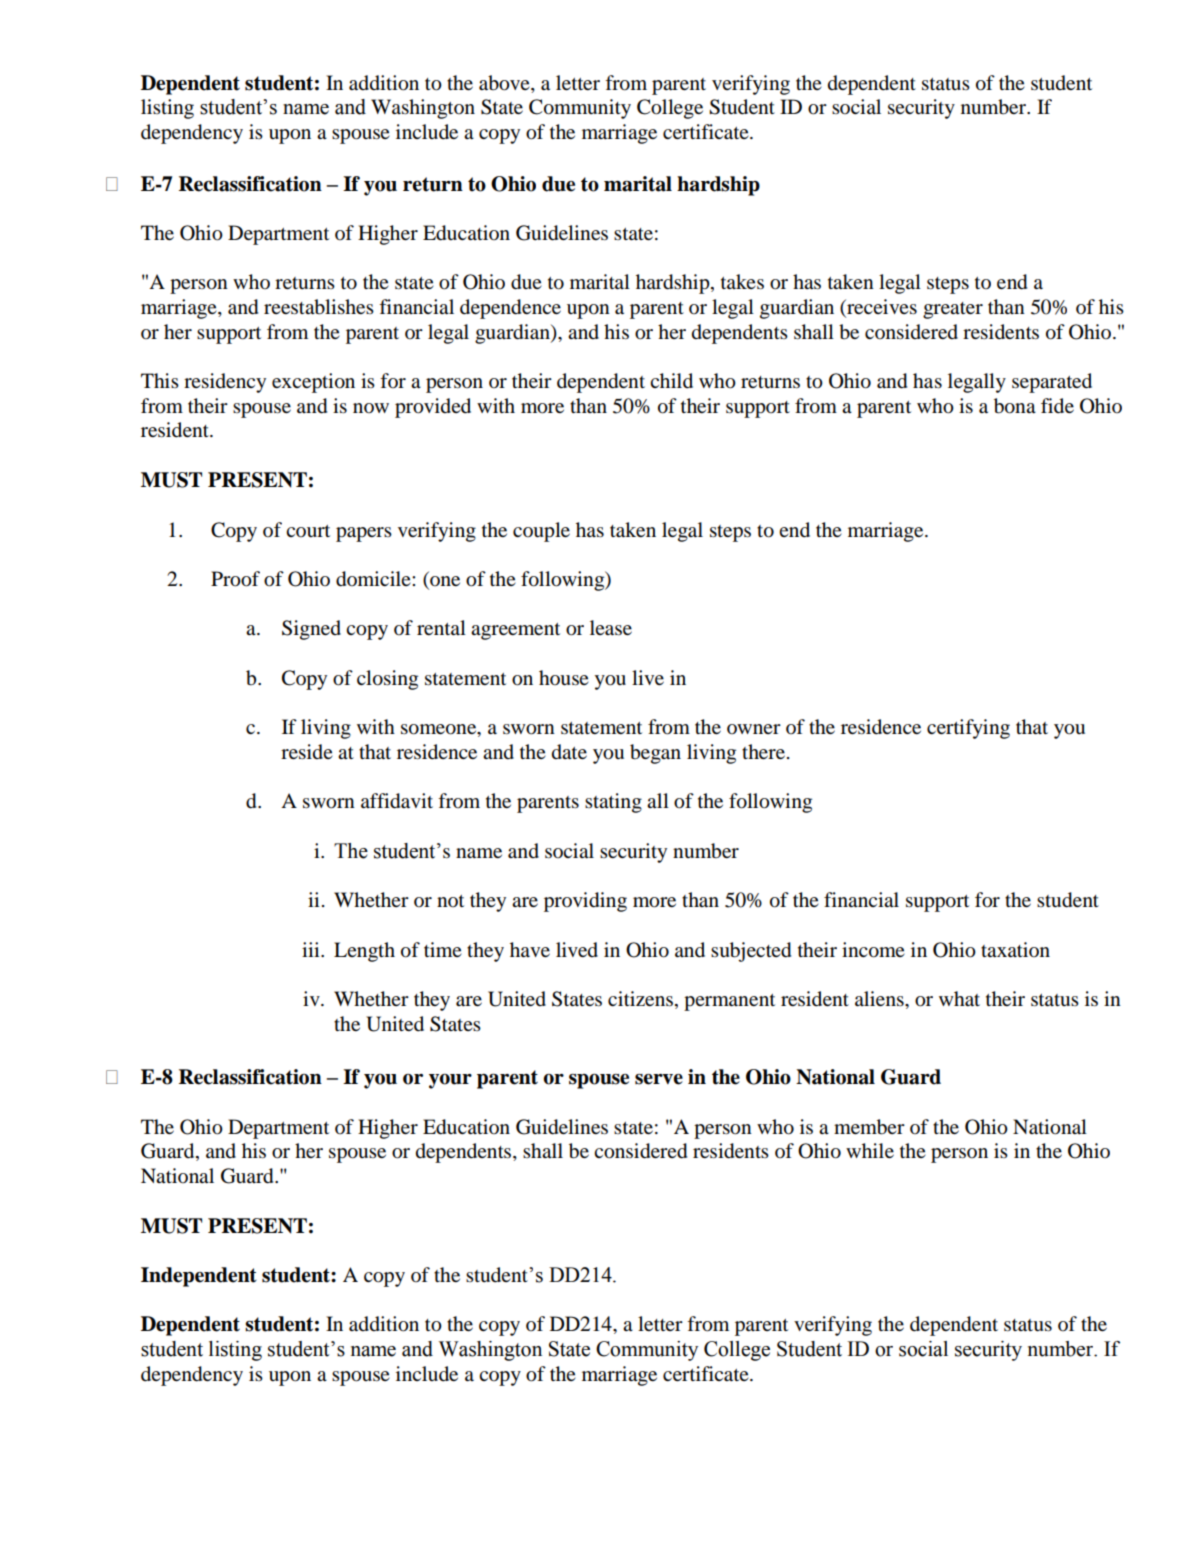 Image resolution: width=1196 pixels, height=1548 pixels. Describe the element at coordinates (505, 84) in the screenshot. I see `above` at that location.
